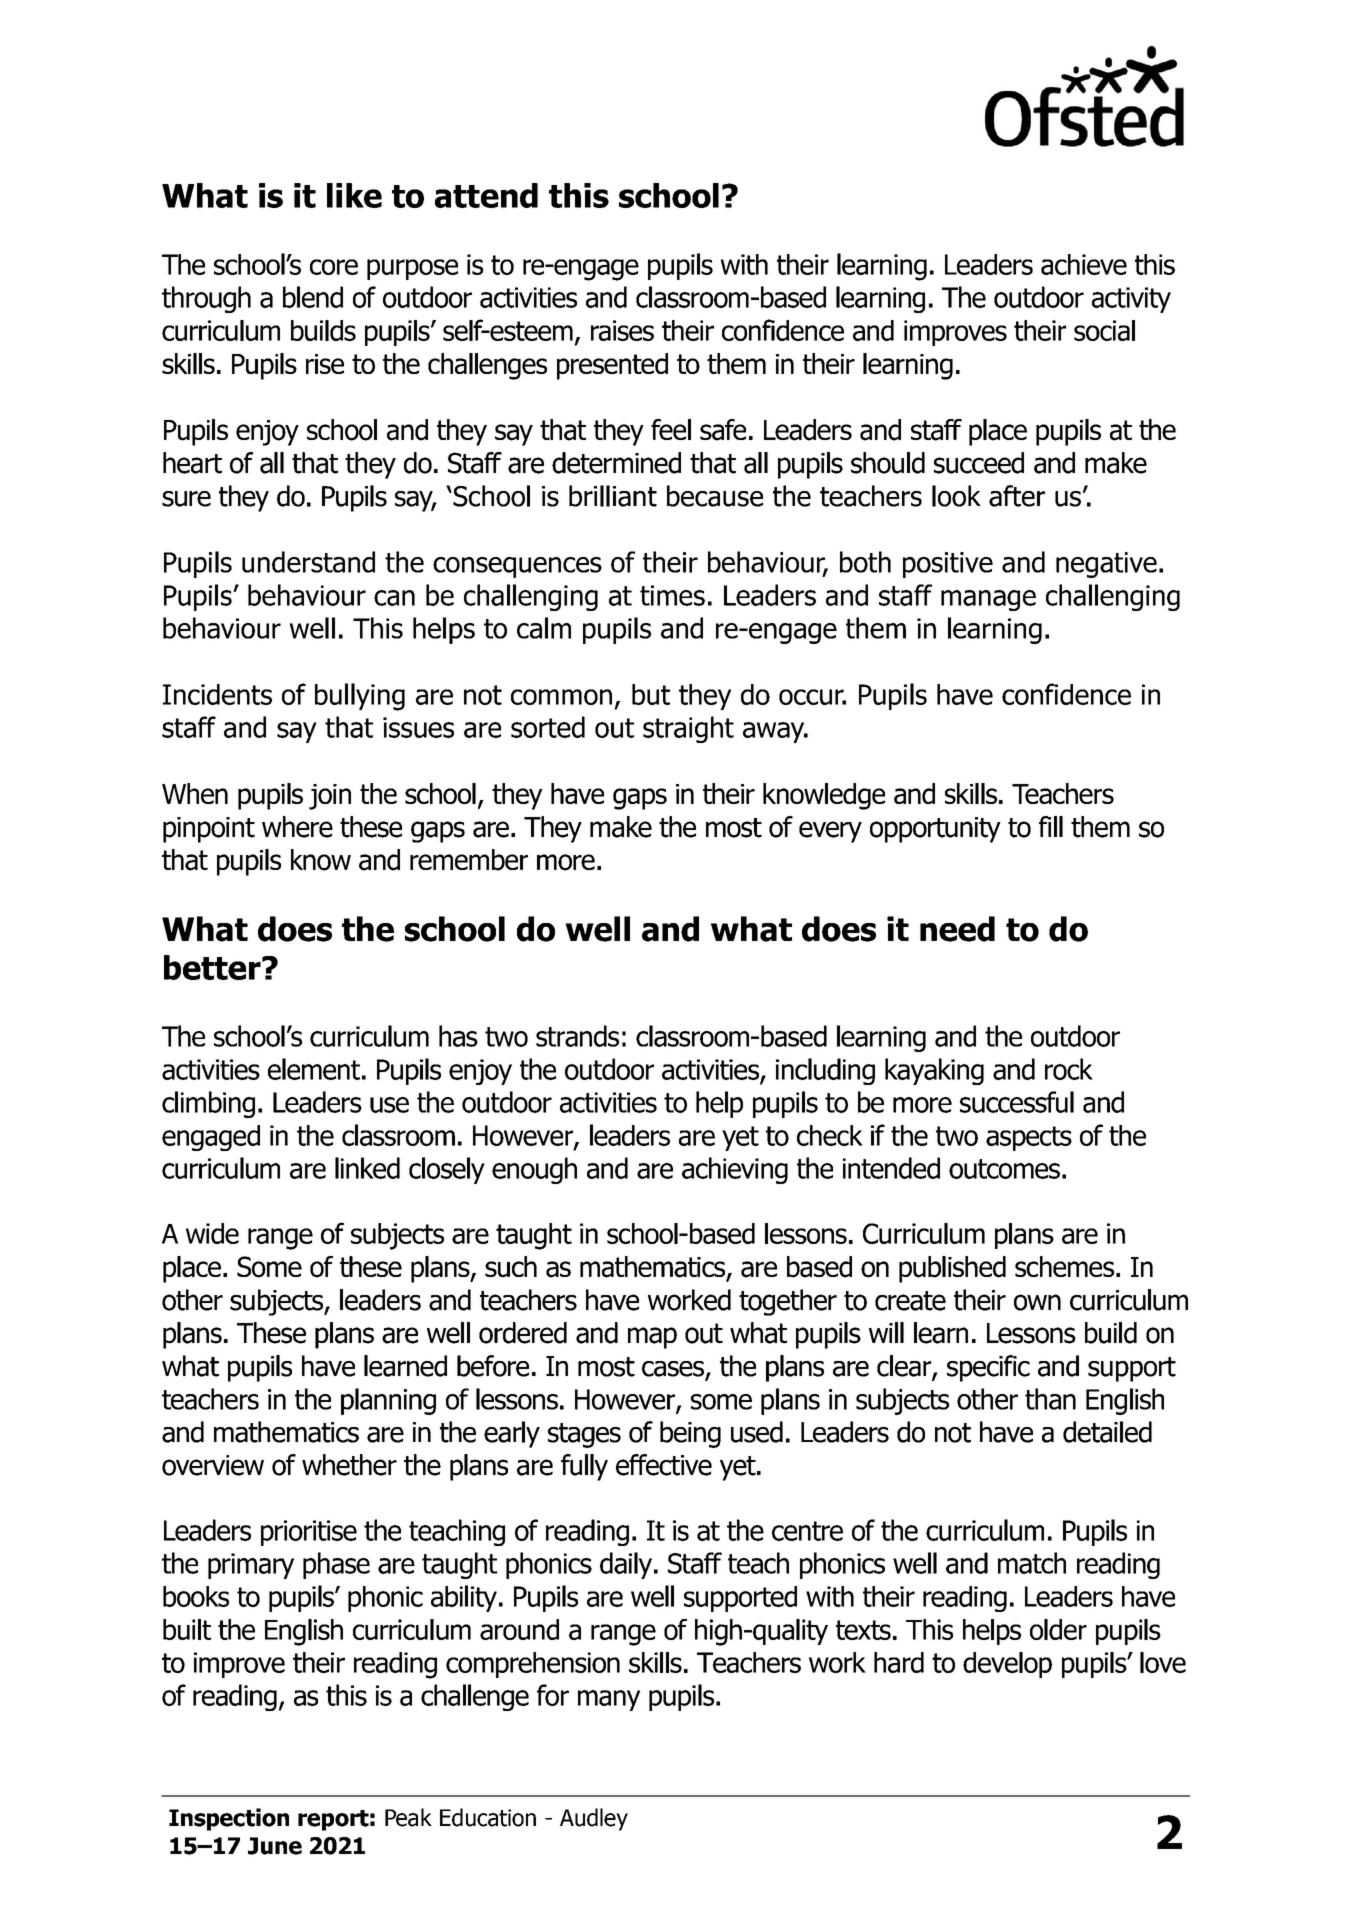 The height and width of the image is (1916, 1352). I want to click on raises, so click(622, 330).
